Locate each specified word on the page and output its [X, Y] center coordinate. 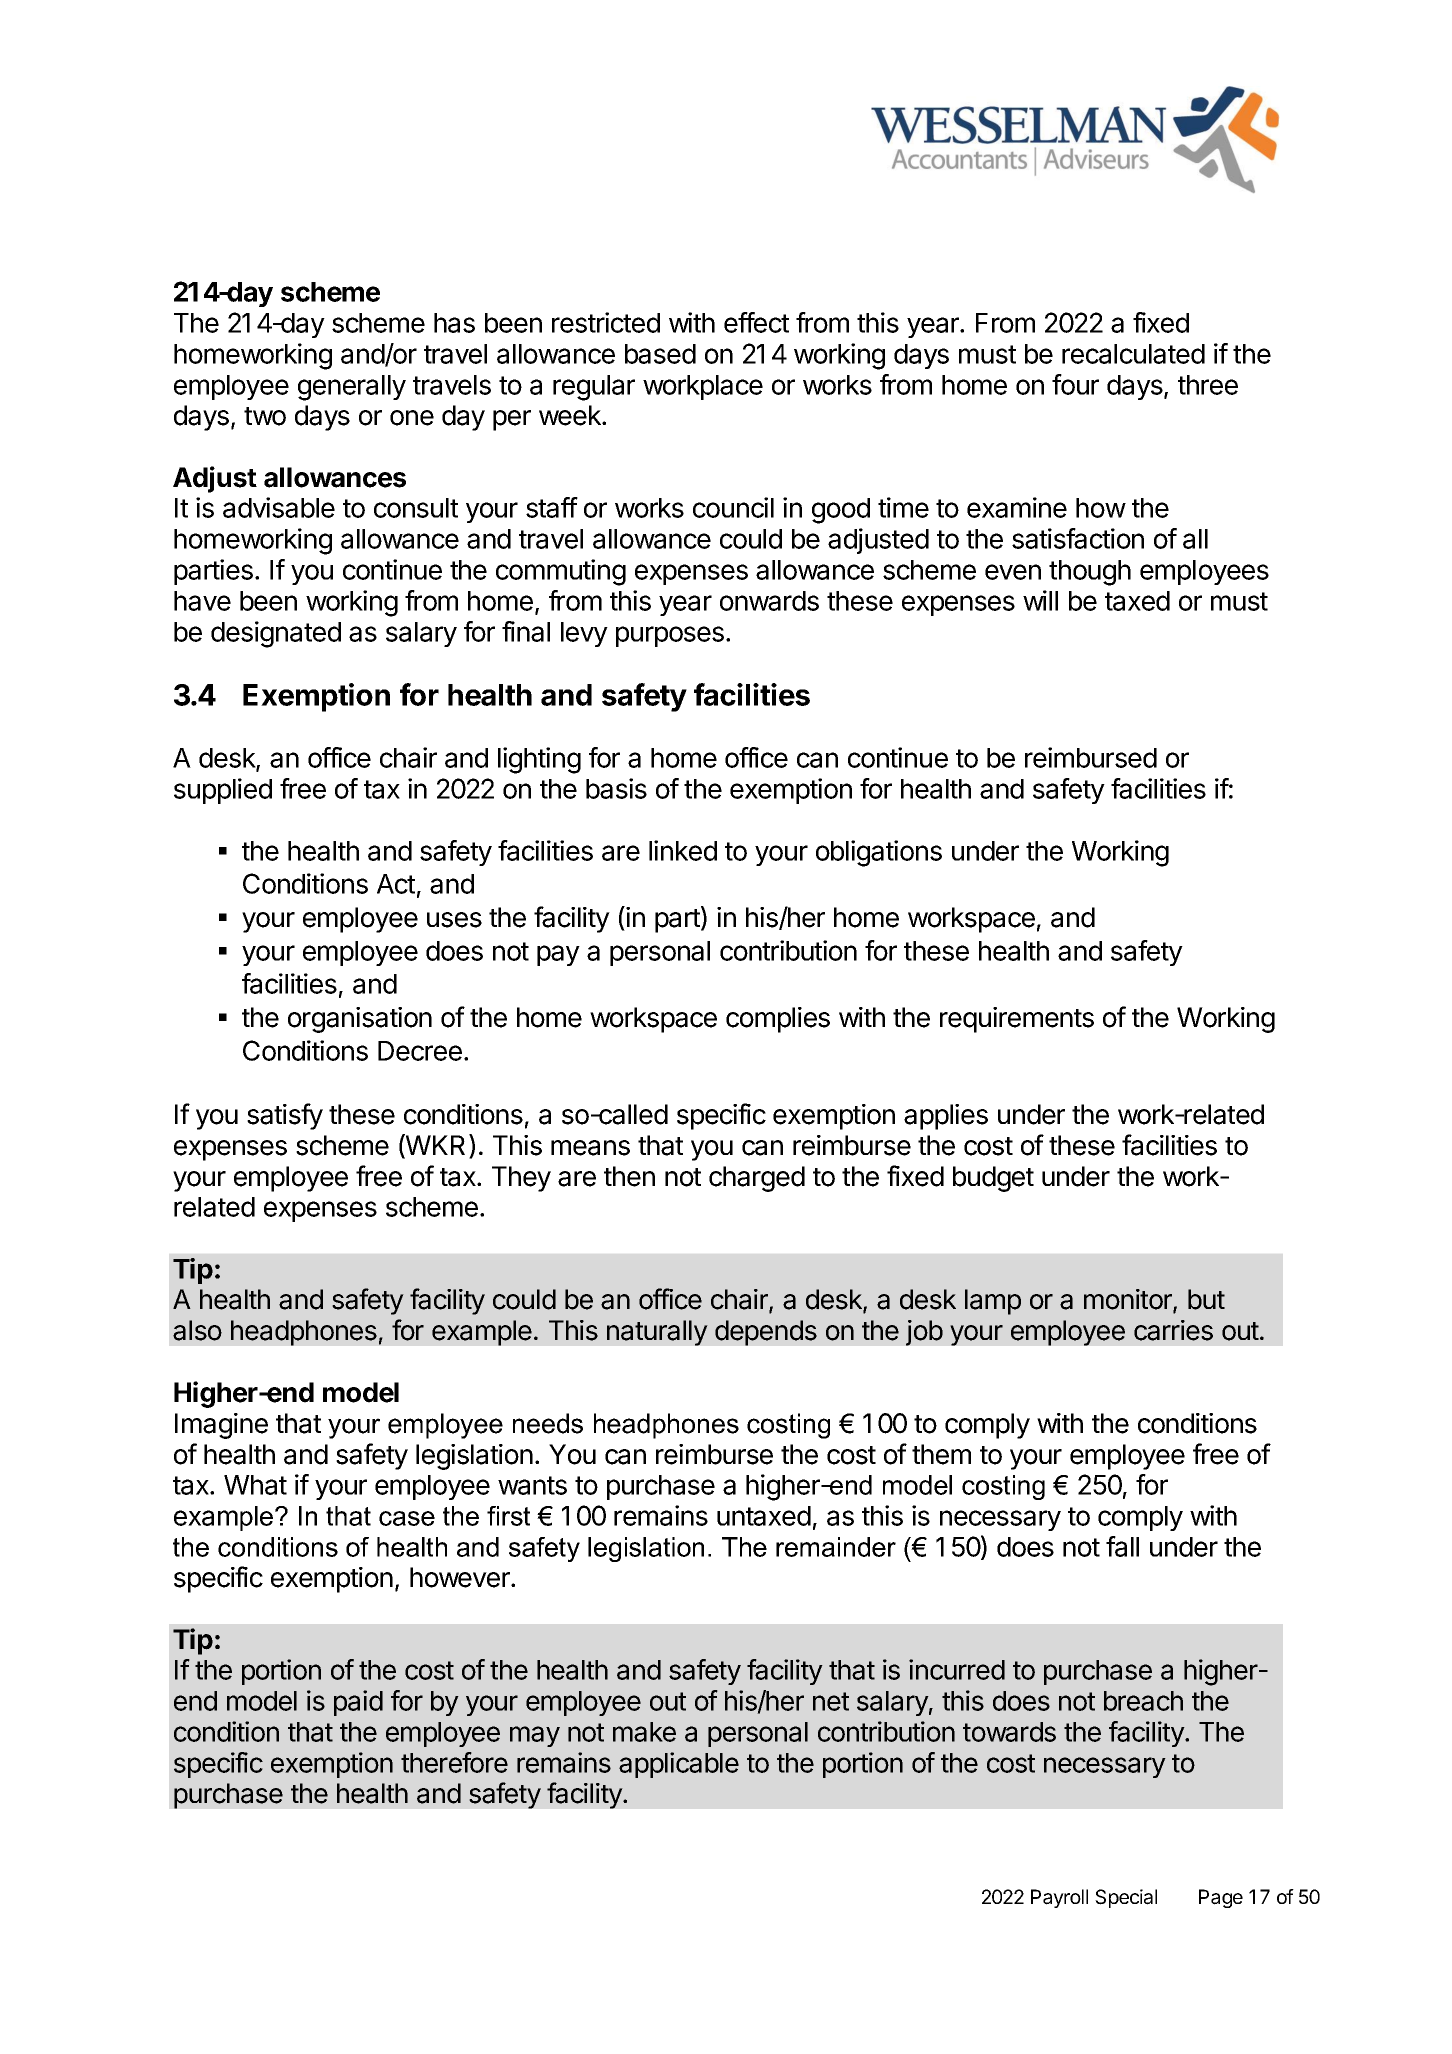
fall [1122, 1546]
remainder [836, 1547]
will [1040, 600]
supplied [223, 791]
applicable [679, 1765]
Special [1126, 1898]
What [255, 1485]
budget [993, 1179]
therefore [454, 1762]
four [1075, 384]
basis [616, 788]
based [660, 354]
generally [352, 388]
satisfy [285, 1116]
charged [757, 1179]
